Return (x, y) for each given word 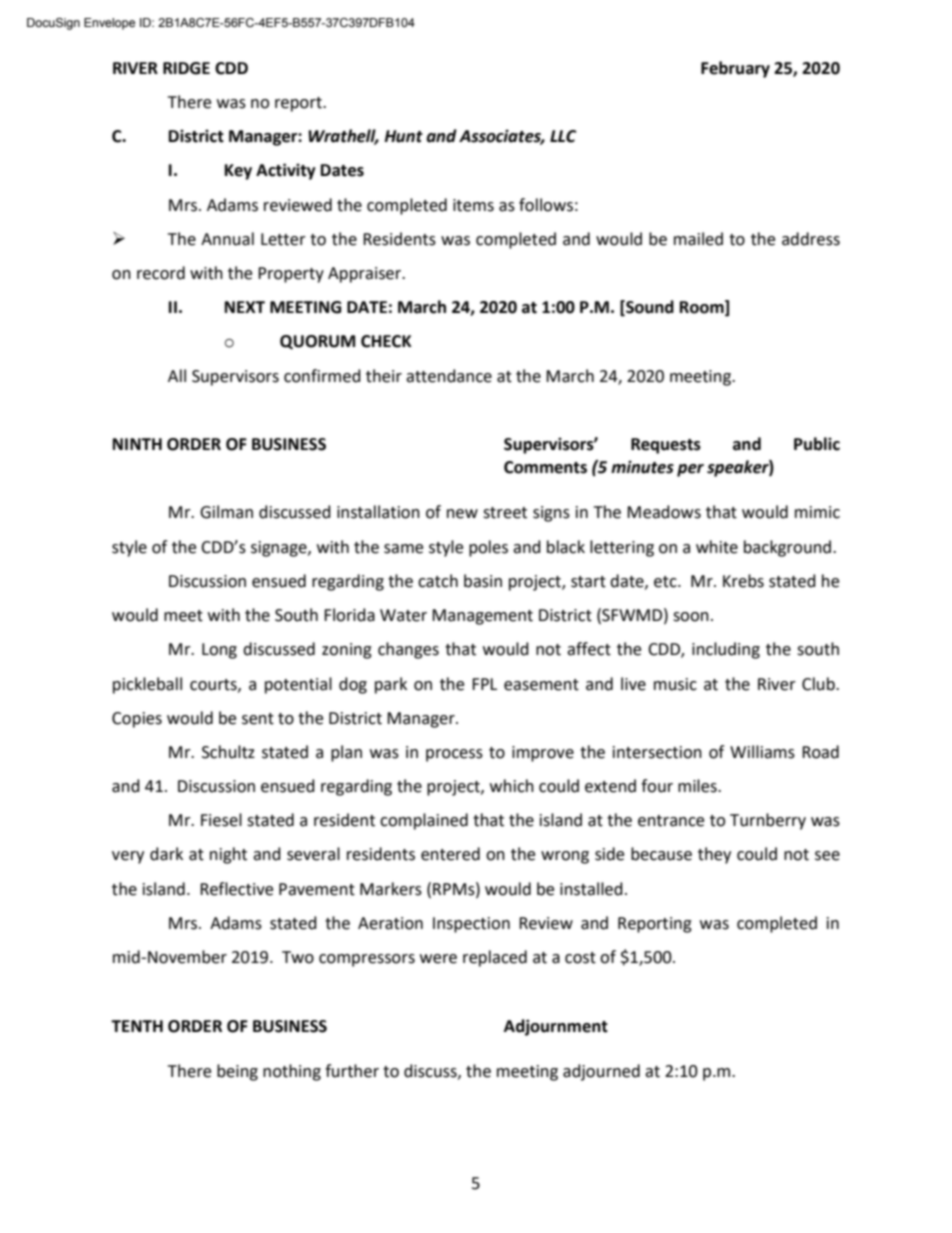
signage (280, 549)
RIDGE (186, 68)
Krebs (743, 581)
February (735, 69)
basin (483, 581)
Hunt (403, 136)
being (237, 1072)
